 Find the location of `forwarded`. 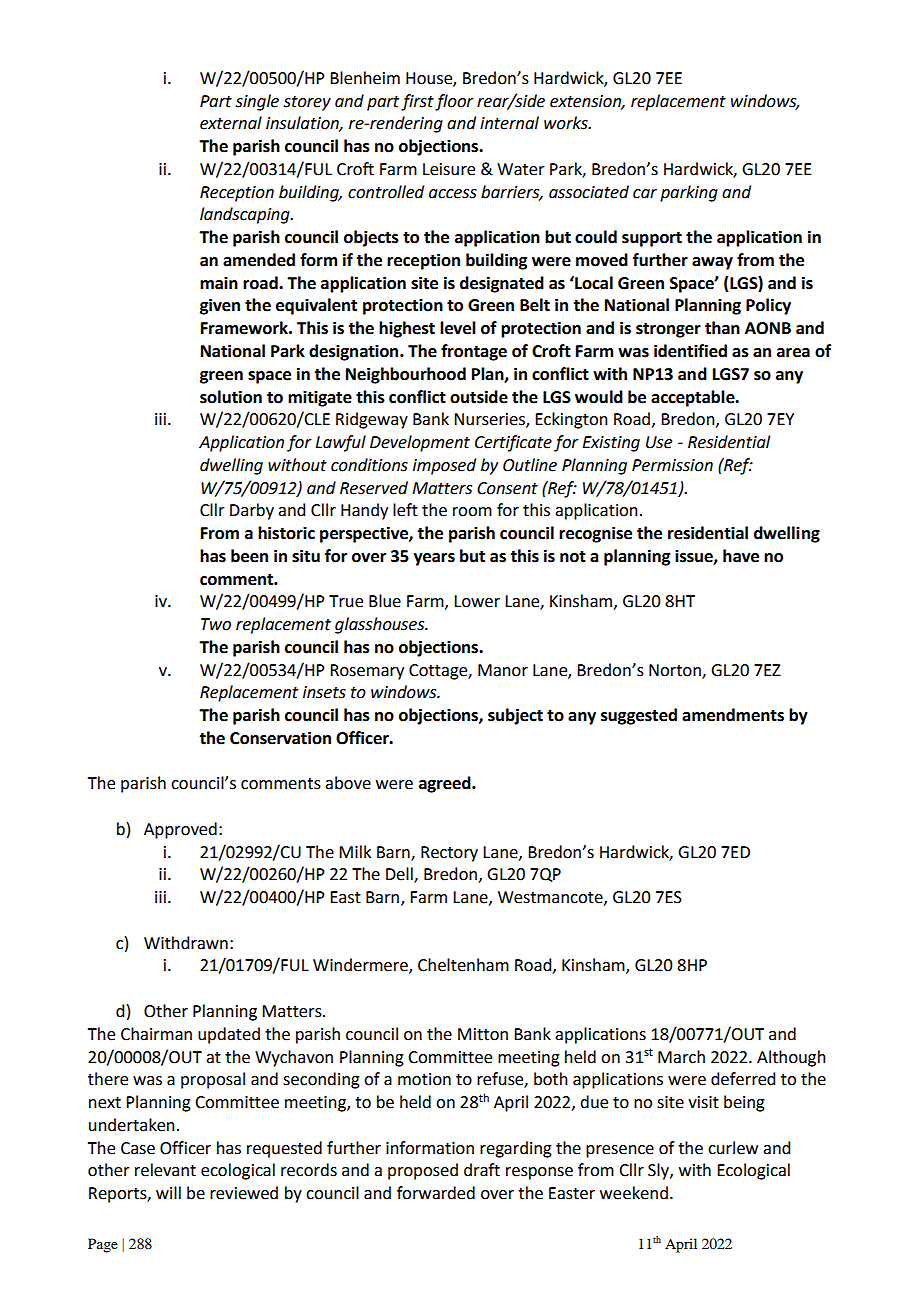

forwarded is located at coordinates (436, 1193).
